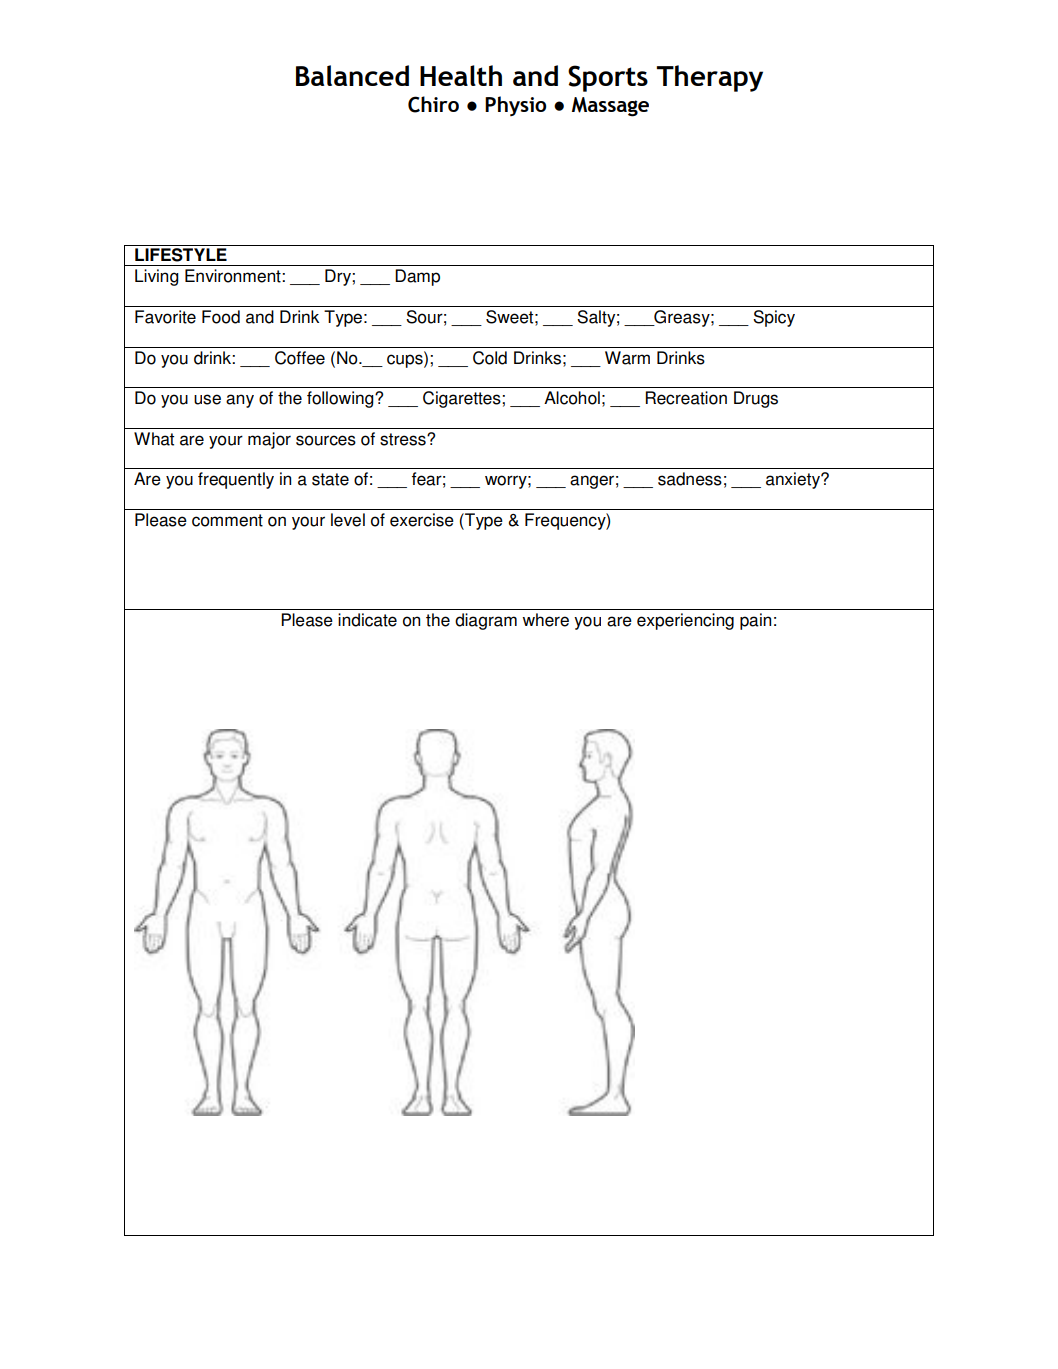 This image has width=1058, height=1369. I want to click on experiencing, so click(685, 621).
